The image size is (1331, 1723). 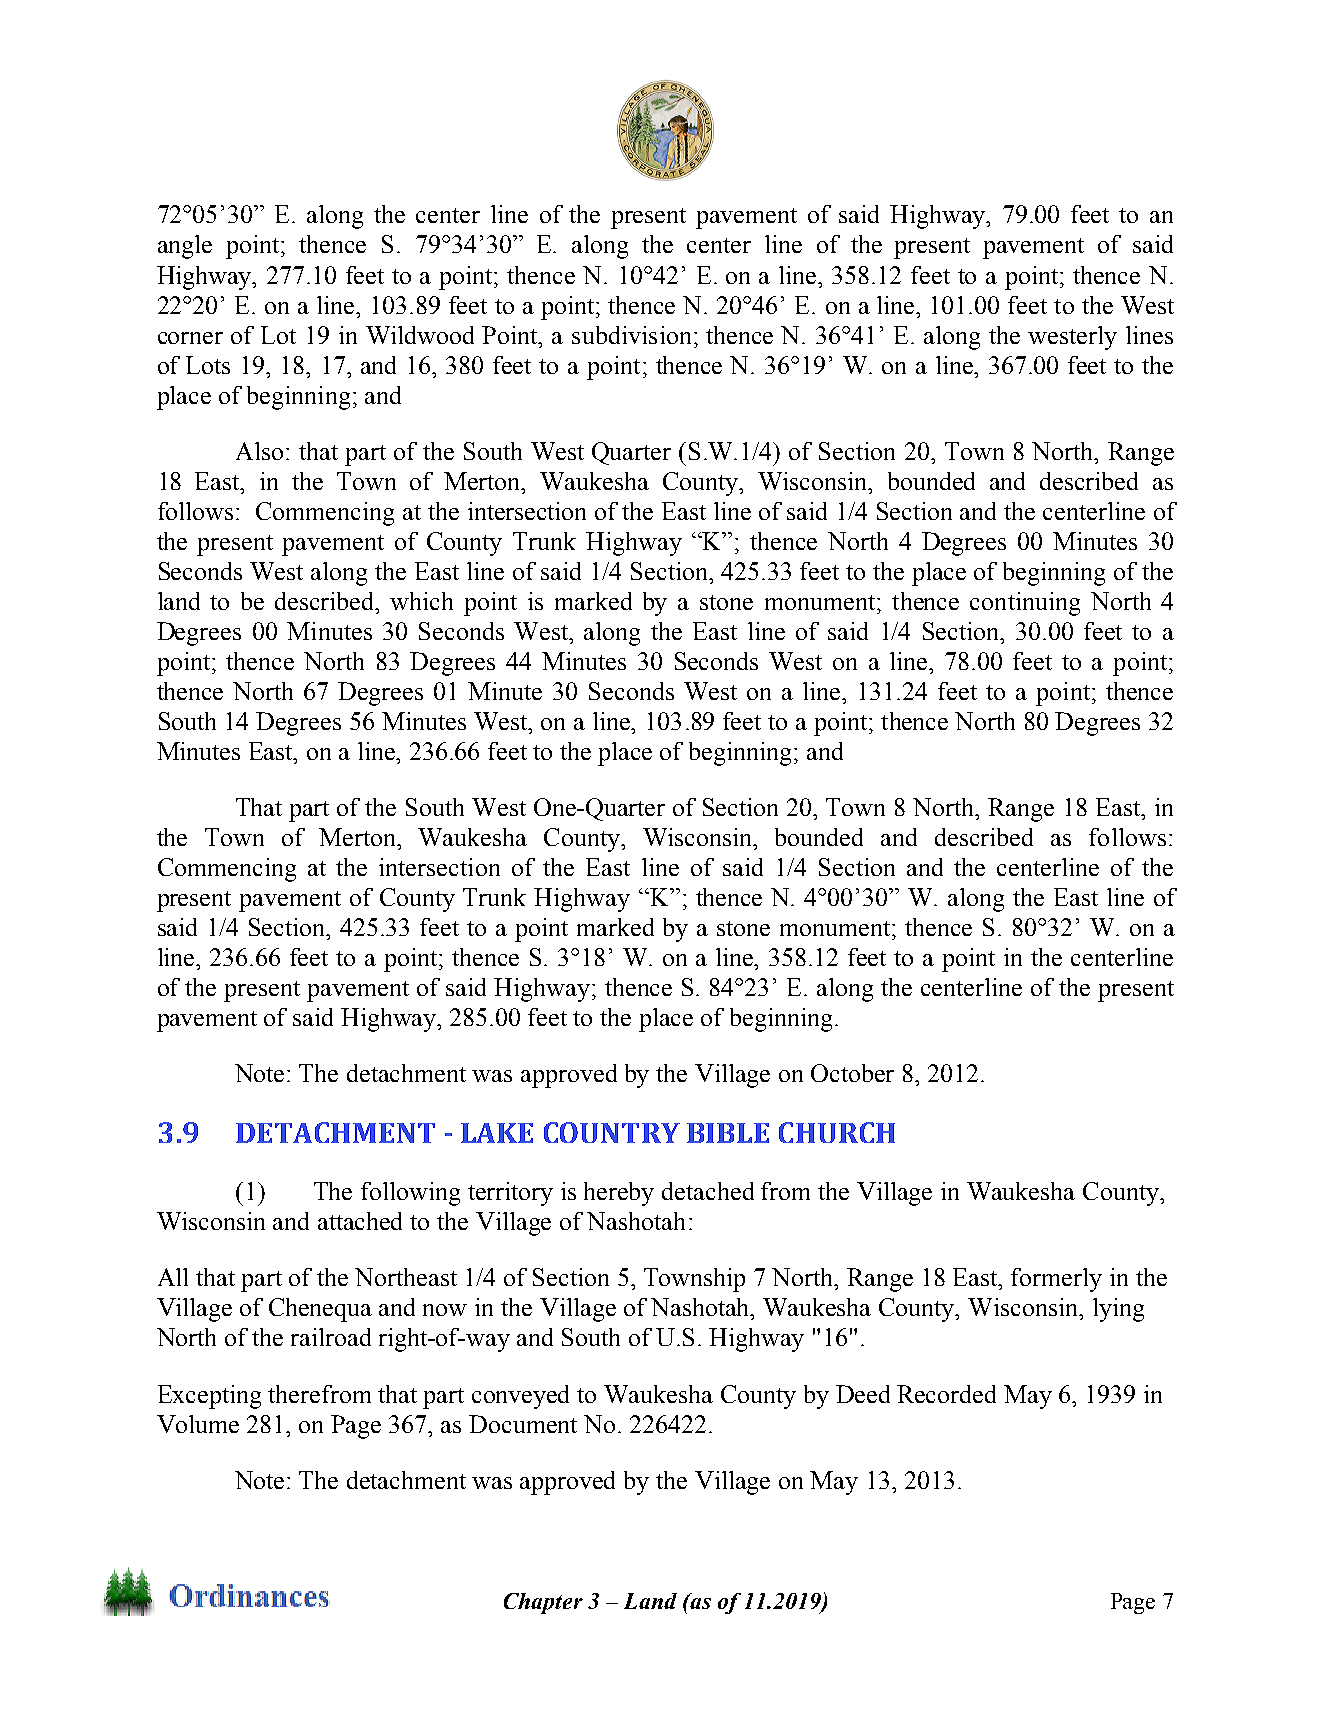 I want to click on COUNTRY, so click(x=612, y=1132).
